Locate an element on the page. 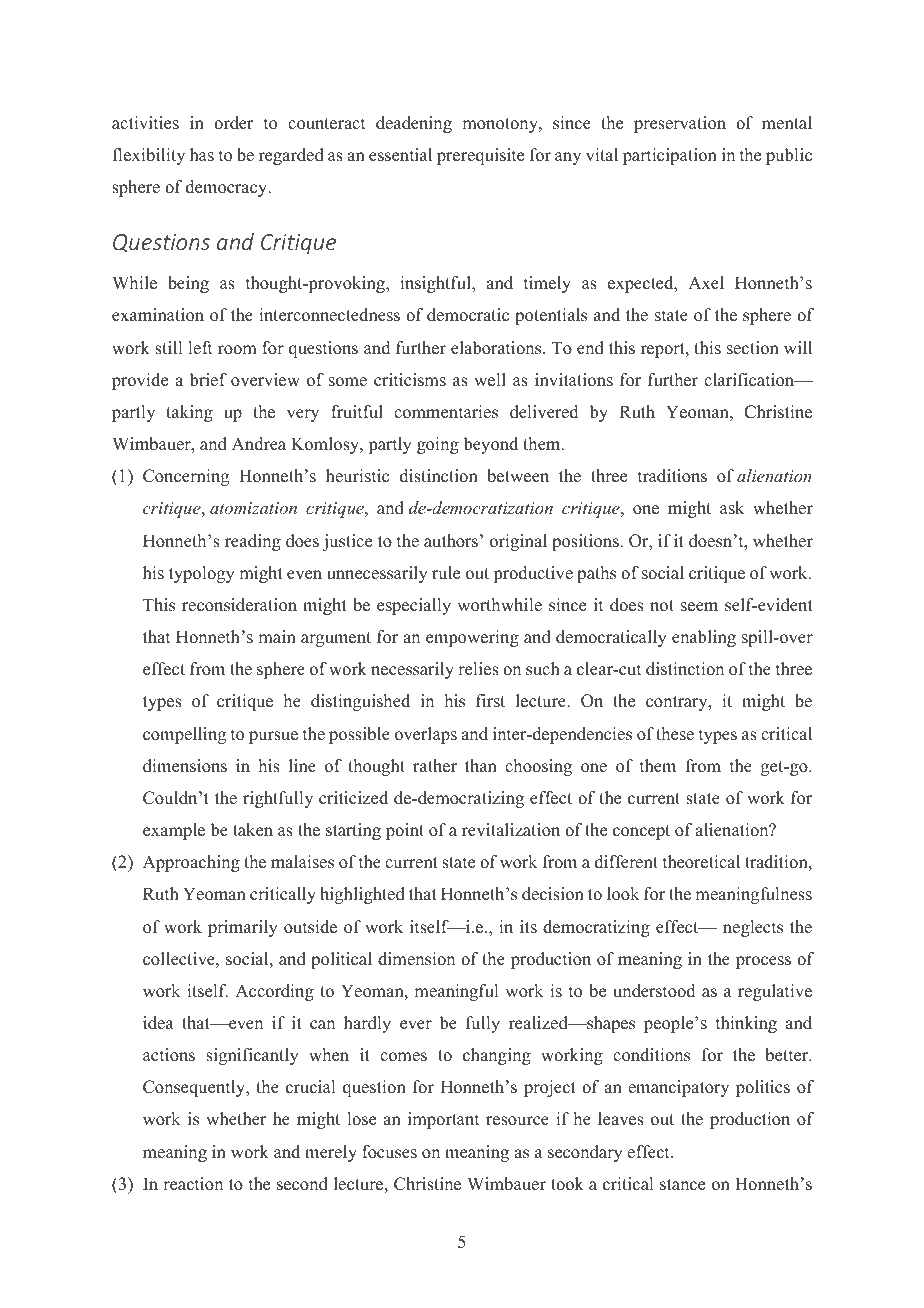 The width and height of the image is (924, 1308). important is located at coordinates (443, 1120).
